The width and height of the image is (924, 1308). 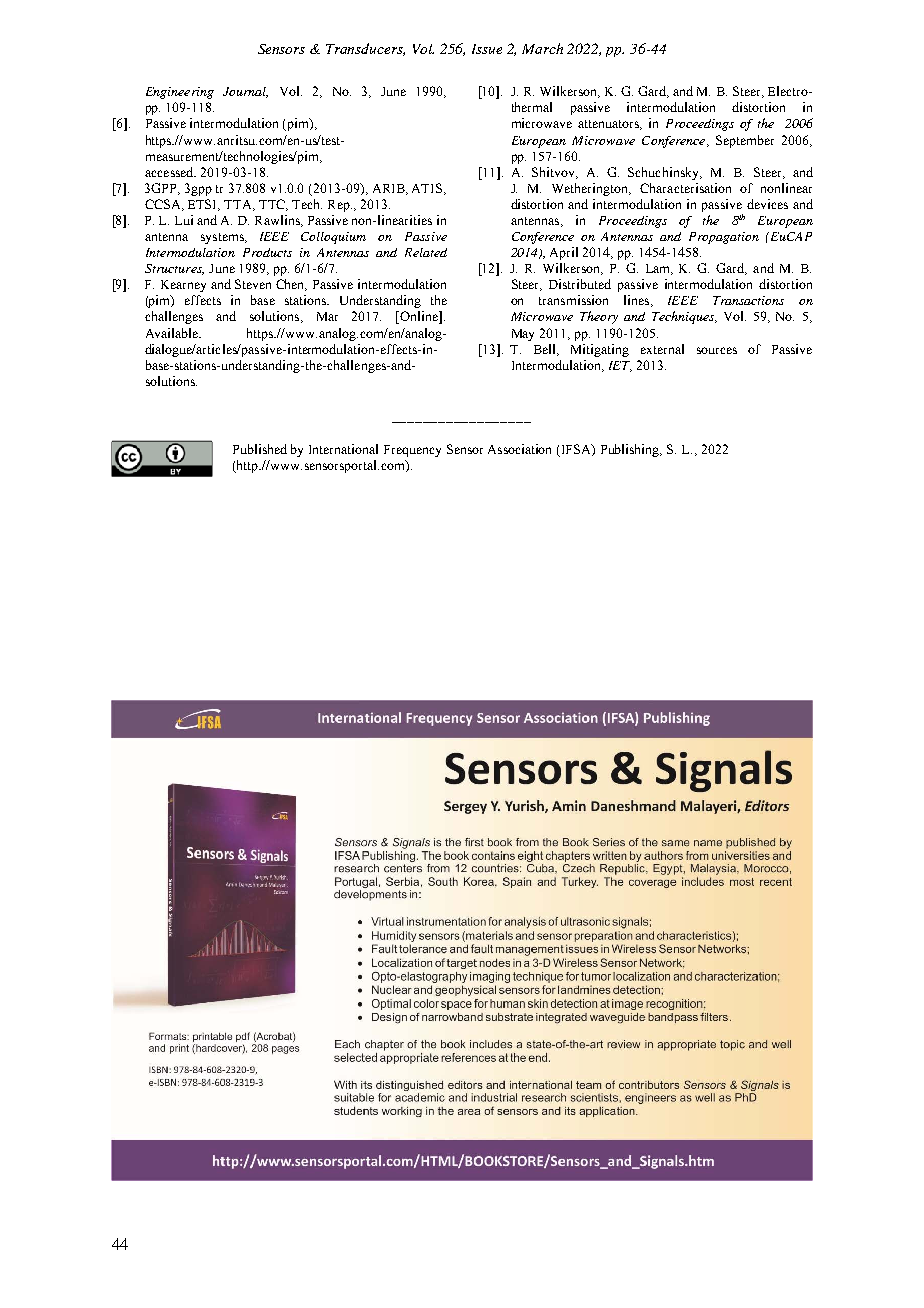 I want to click on March, so click(x=542, y=48).
